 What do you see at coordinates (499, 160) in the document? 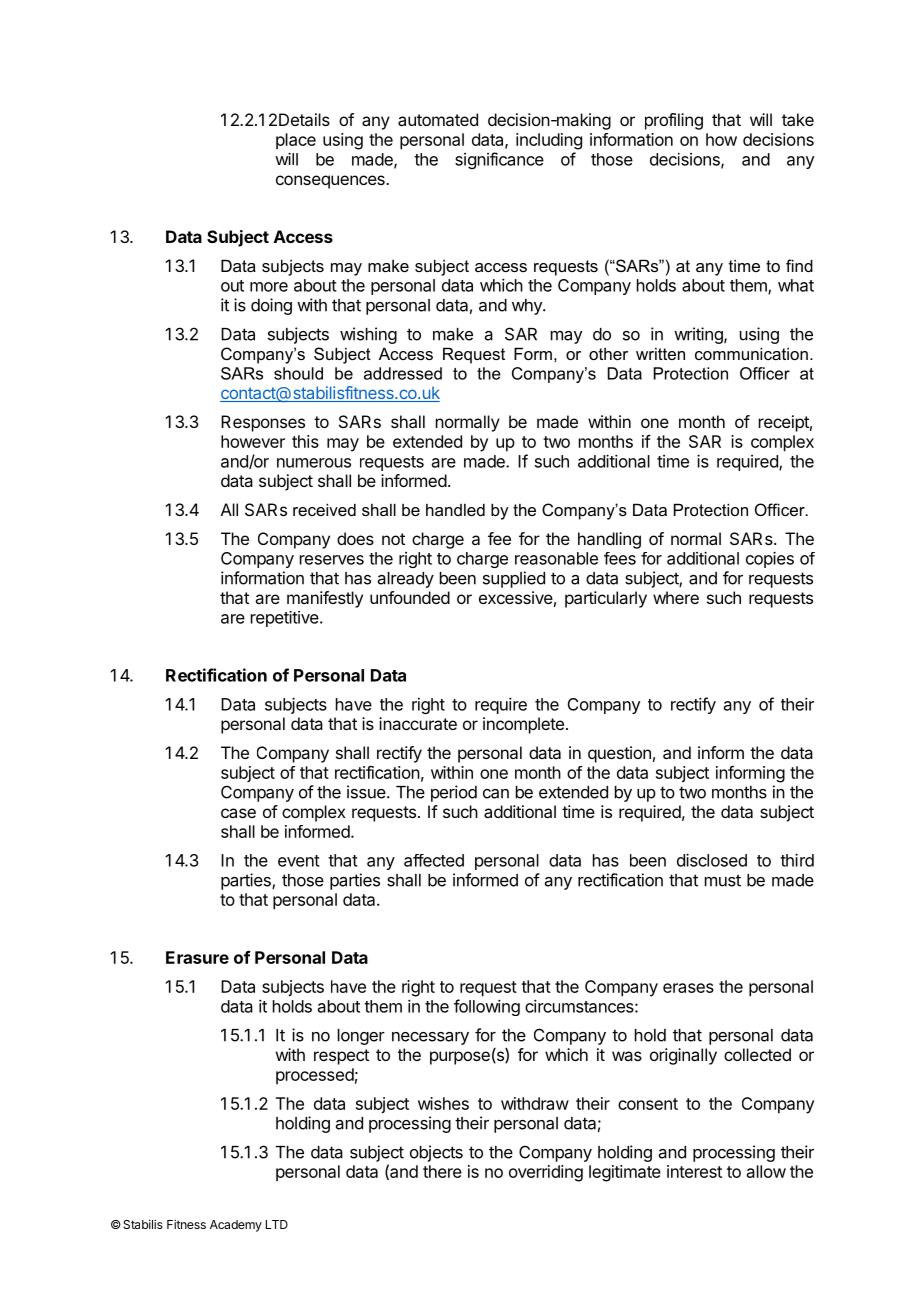
I see `significance` at bounding box center [499, 160].
